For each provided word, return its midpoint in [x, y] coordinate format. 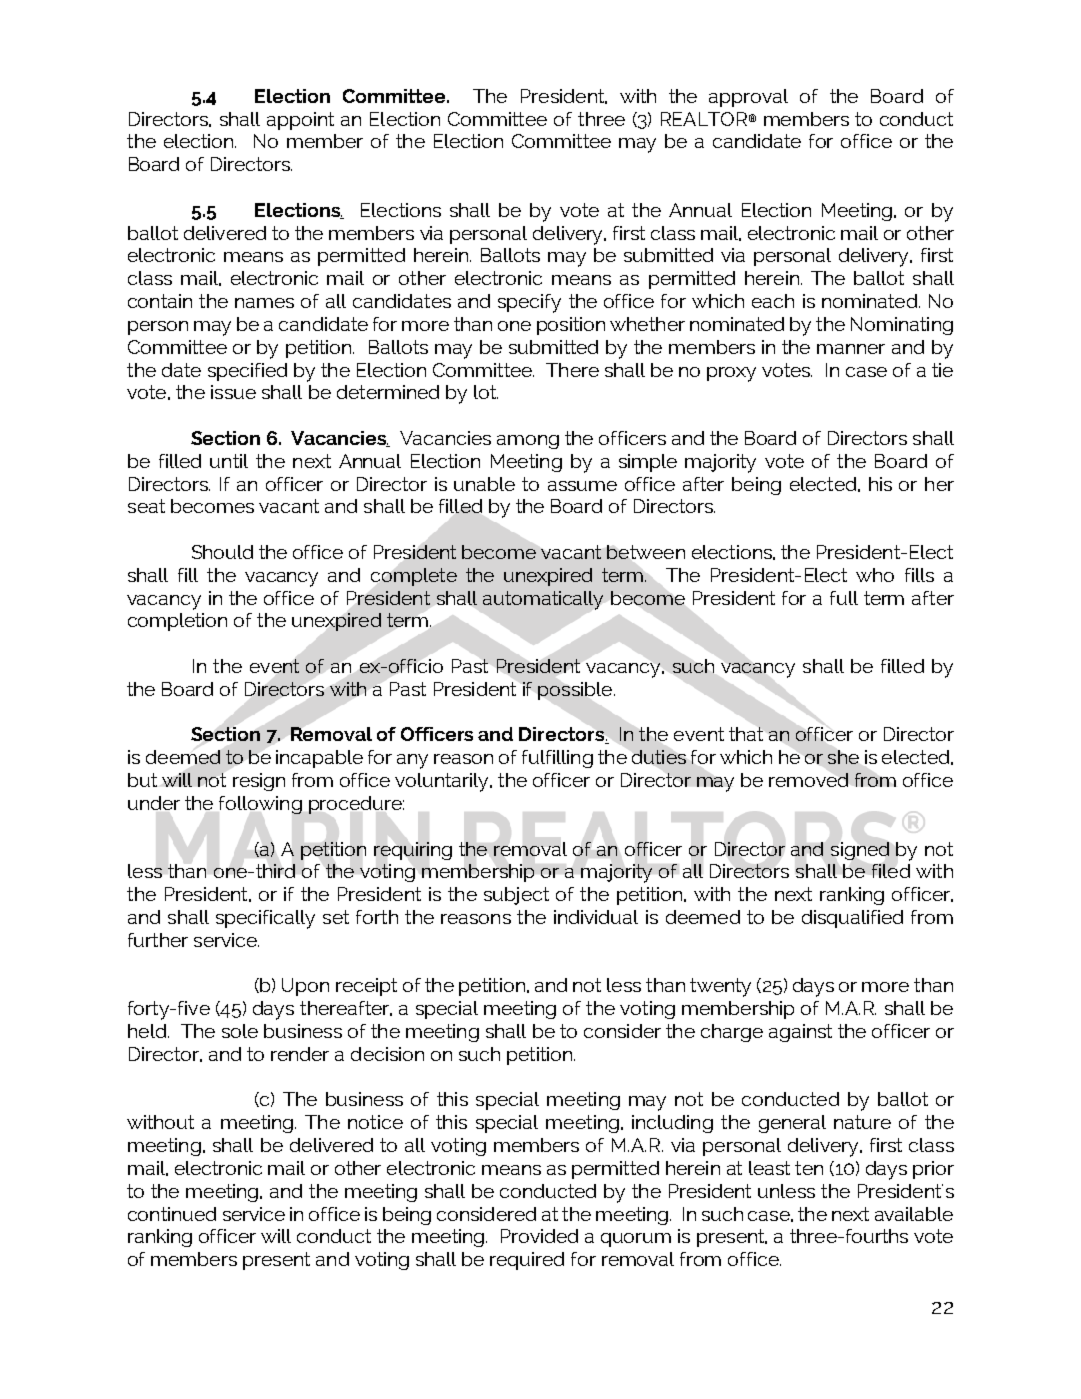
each [773, 301]
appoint [300, 121]
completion [177, 622]
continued [172, 1214]
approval [748, 98]
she [843, 757]
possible [576, 691]
